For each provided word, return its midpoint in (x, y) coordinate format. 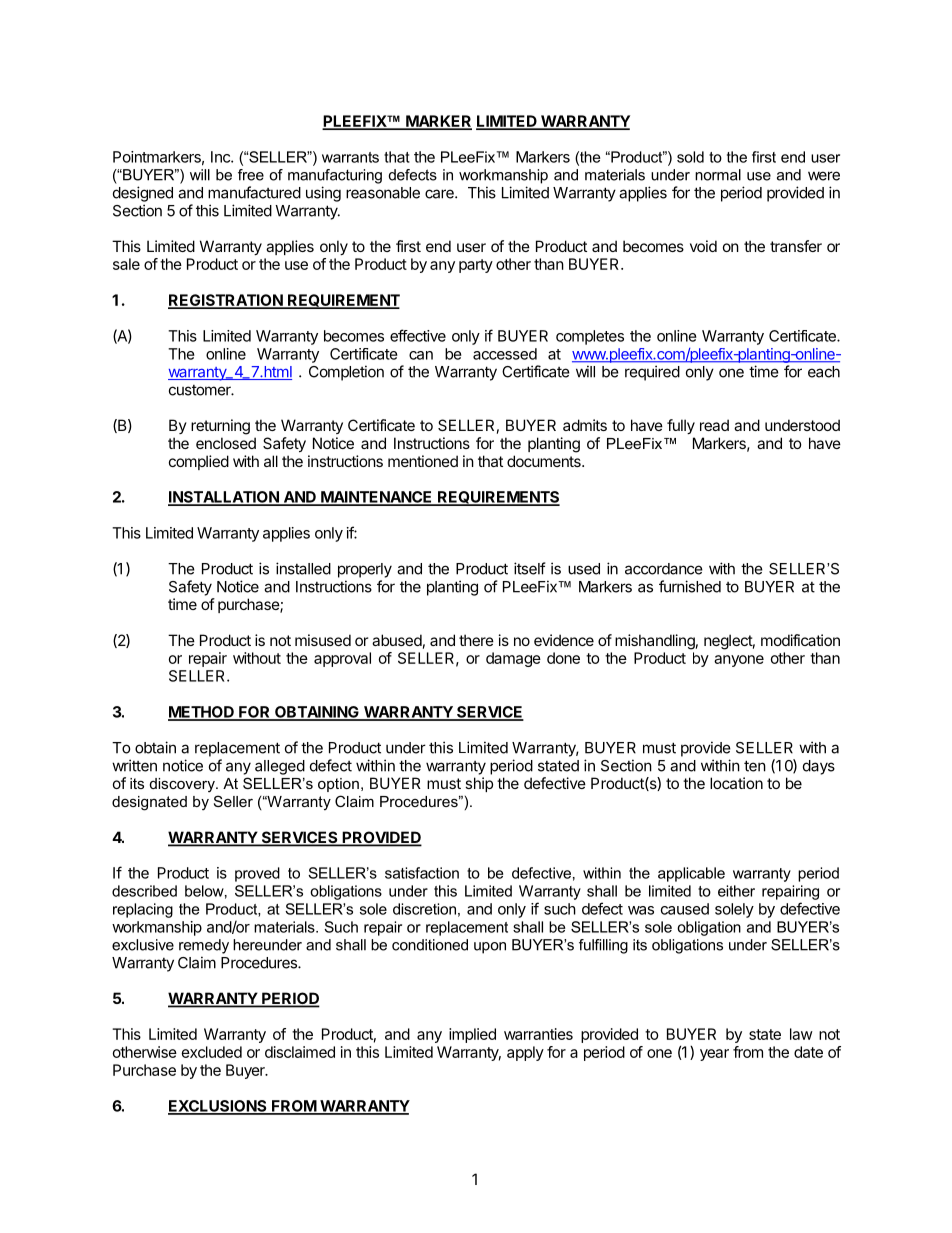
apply (525, 1053)
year (714, 1055)
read (714, 425)
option (338, 785)
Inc (221, 157)
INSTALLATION (224, 498)
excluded (212, 1052)
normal (718, 175)
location (736, 783)
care (440, 194)
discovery (183, 785)
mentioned (423, 461)
